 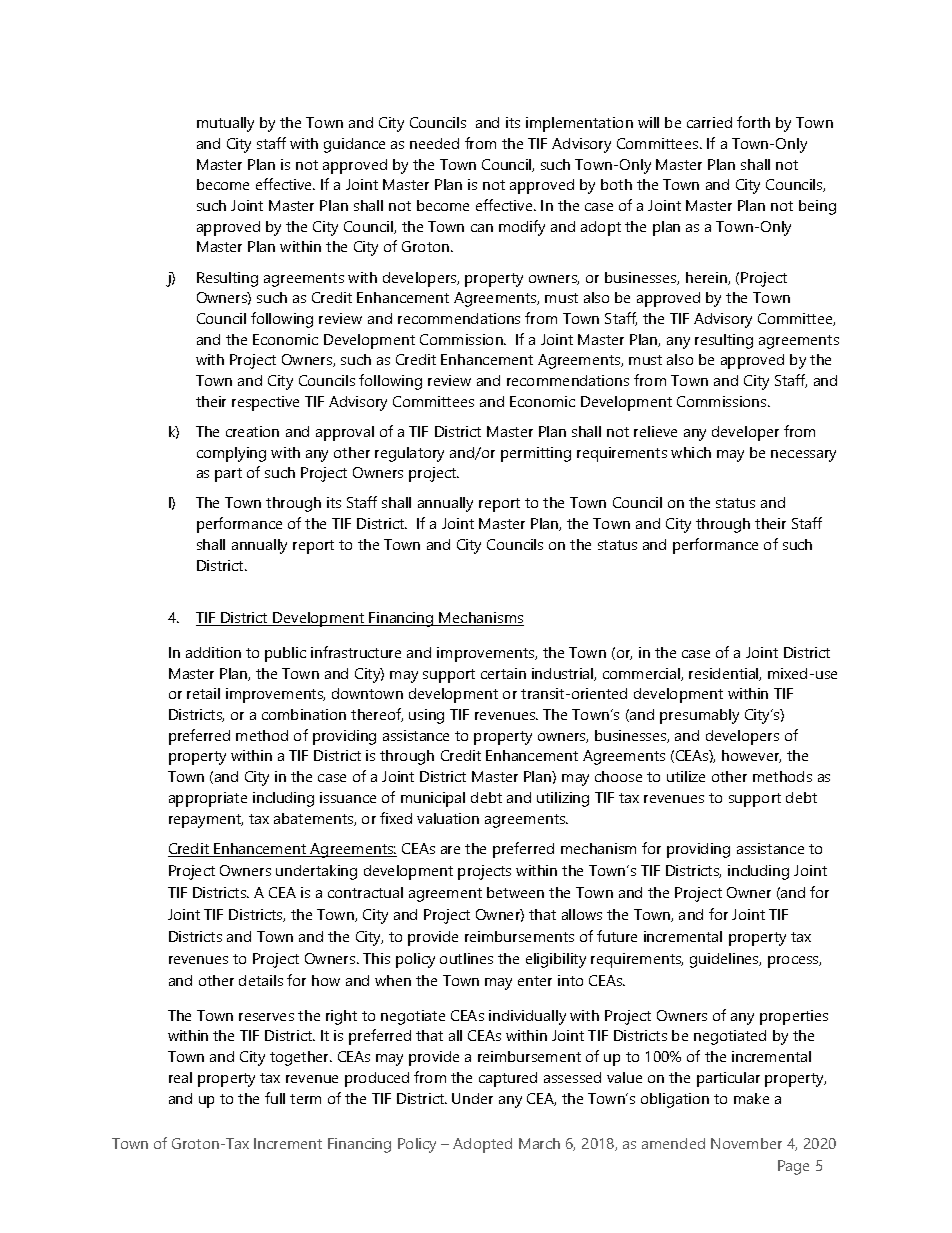 What do you see at coordinates (285, 654) in the document?
I see `public` at bounding box center [285, 654].
